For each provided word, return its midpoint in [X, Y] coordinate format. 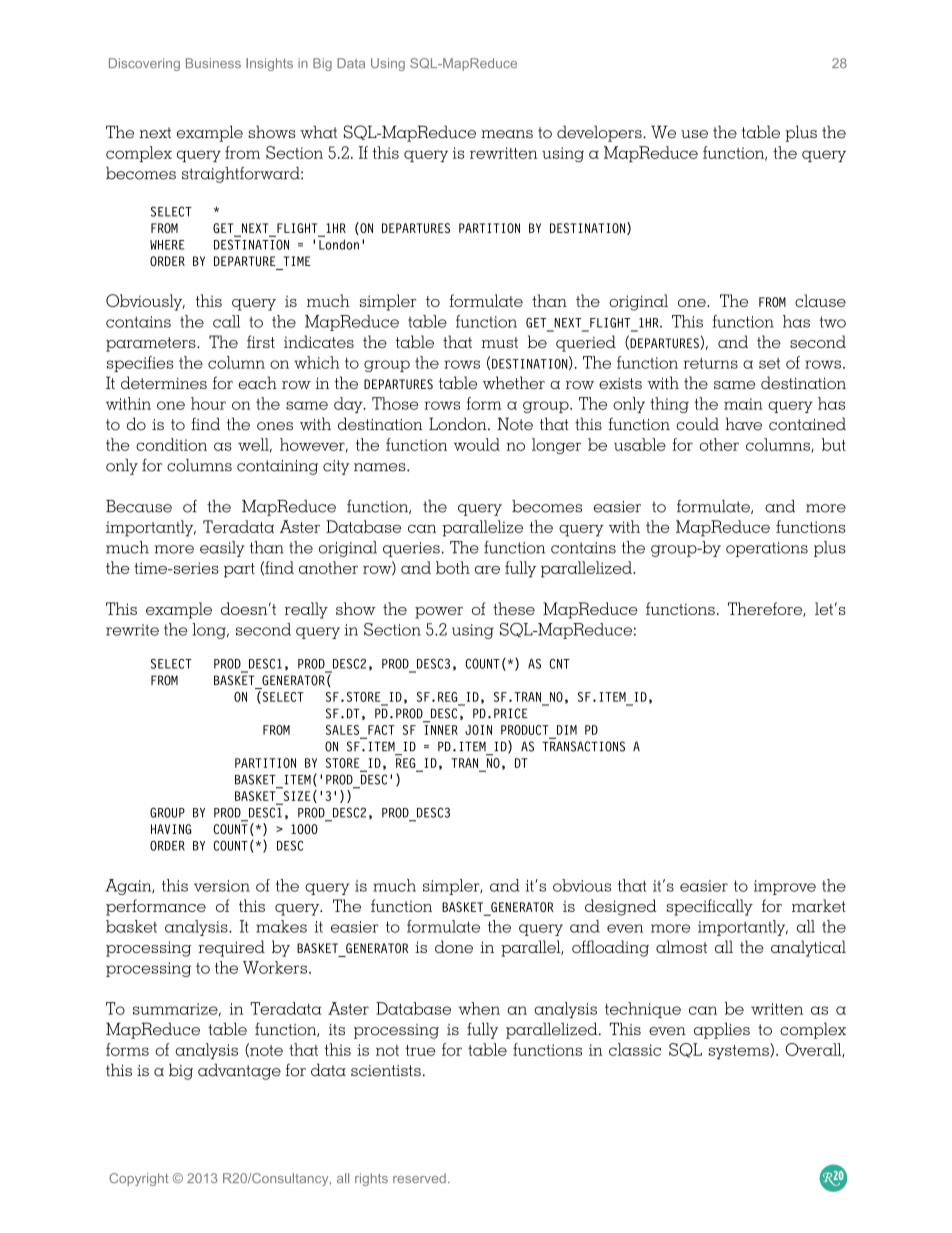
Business [213, 63]
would [477, 444]
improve [785, 887]
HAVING [171, 829]
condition [171, 444]
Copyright [139, 1179]
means [507, 134]
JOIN [478, 730]
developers [600, 133]
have [743, 424]
